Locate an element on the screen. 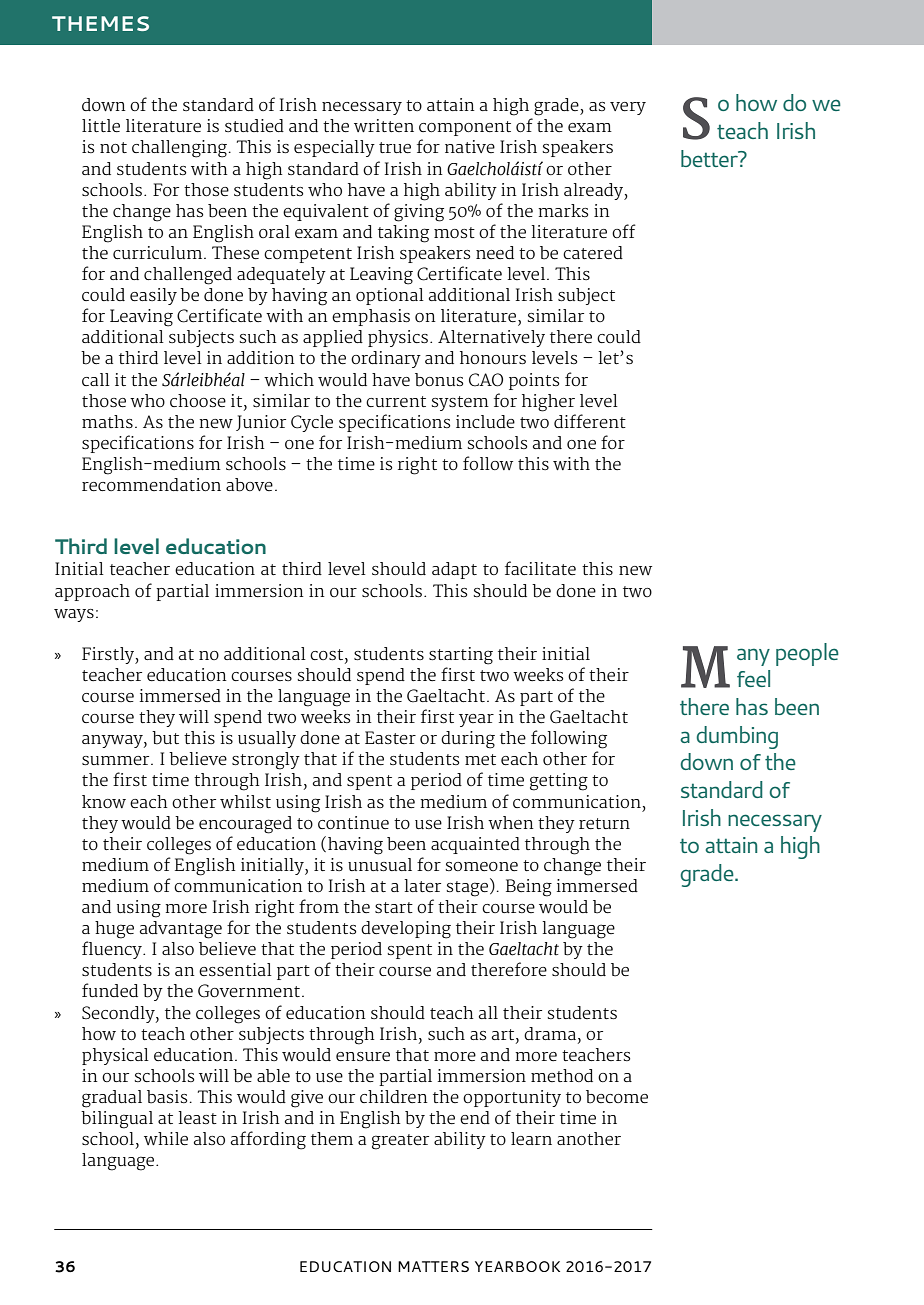 Image resolution: width=924 pixels, height=1305 pixels. developing is located at coordinates (406, 930).
